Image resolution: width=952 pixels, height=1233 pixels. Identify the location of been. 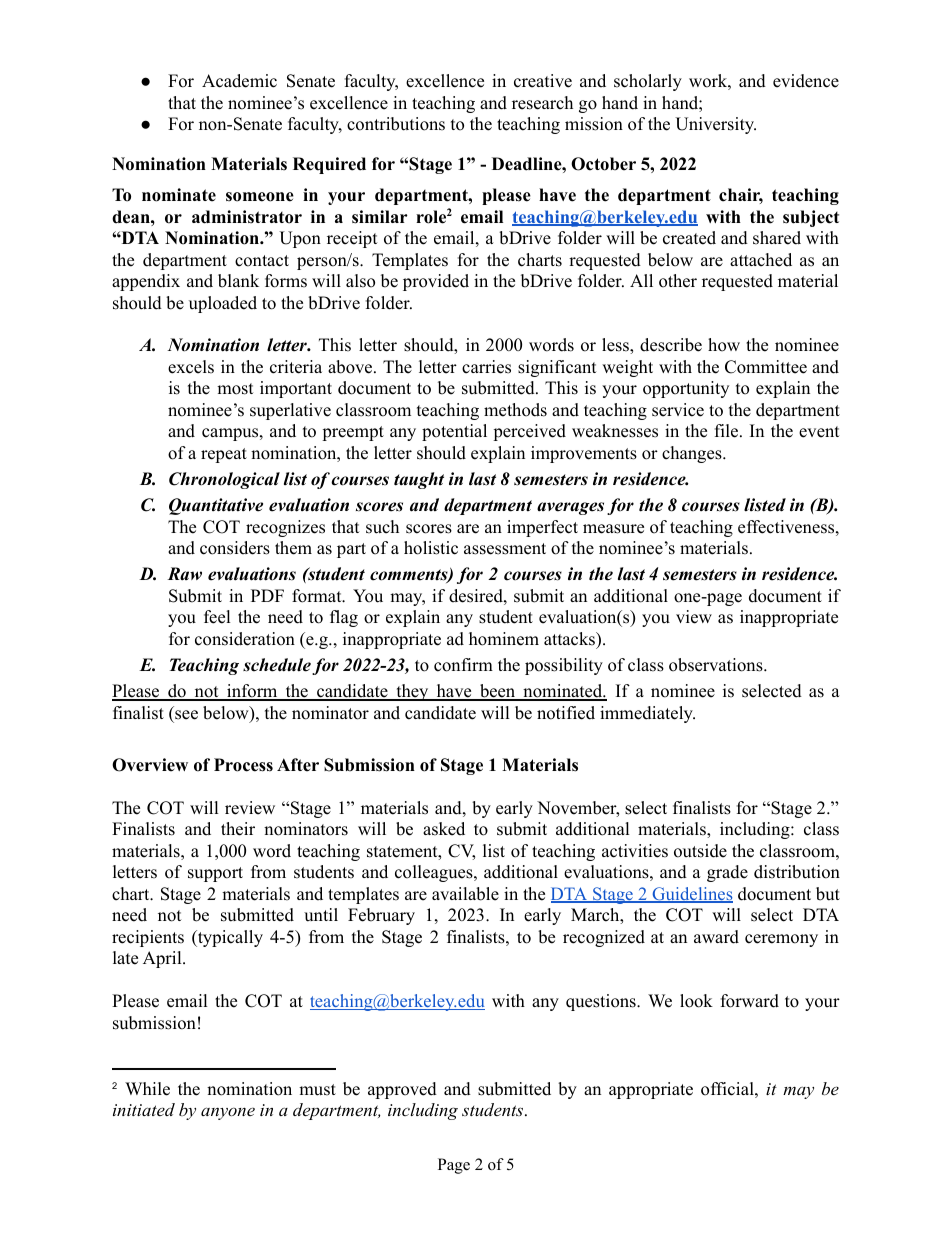
(498, 692).
